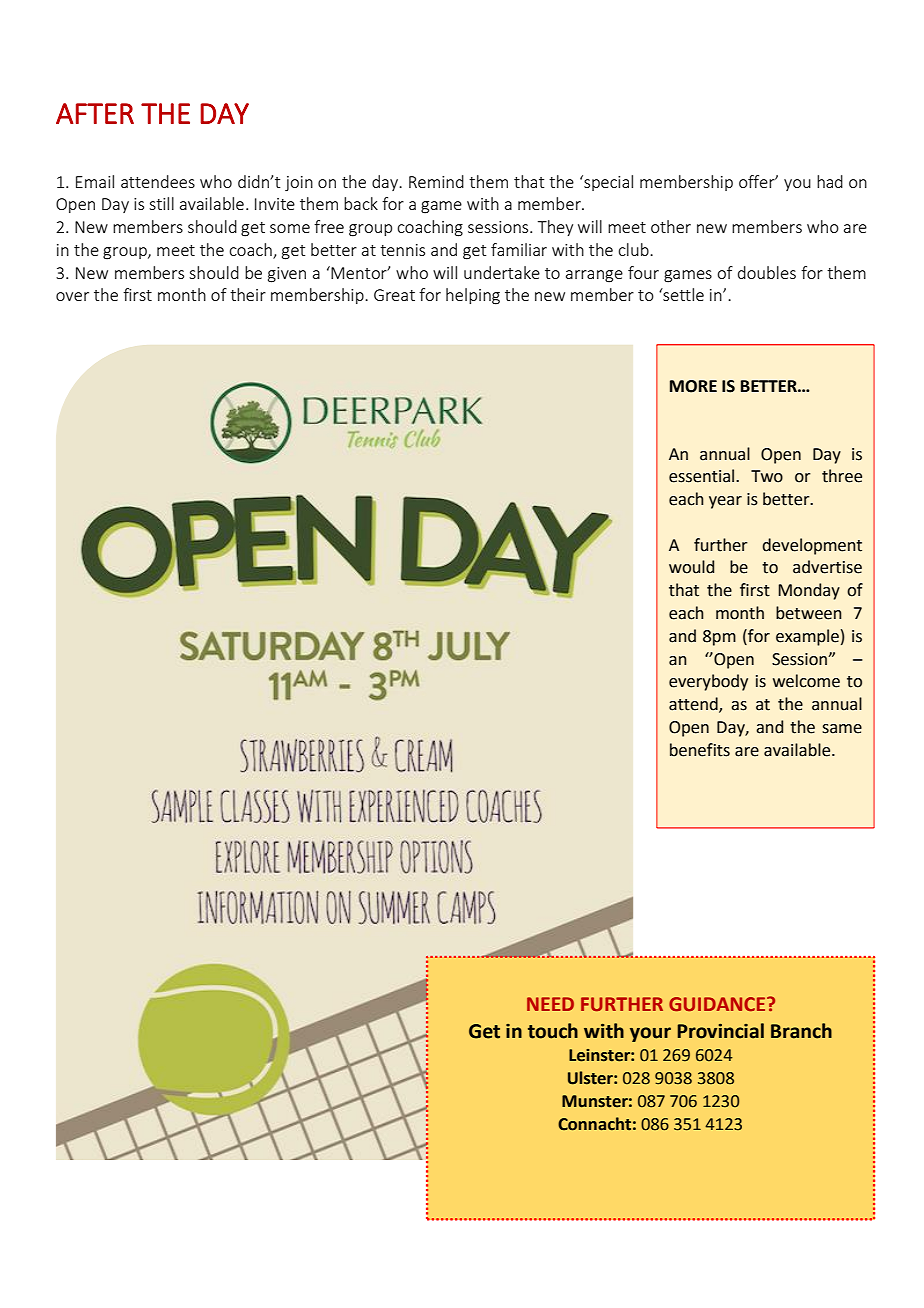 This screenshot has height=1308, width=924. Describe the element at coordinates (806, 681) in the screenshot. I see `welcome` at that location.
